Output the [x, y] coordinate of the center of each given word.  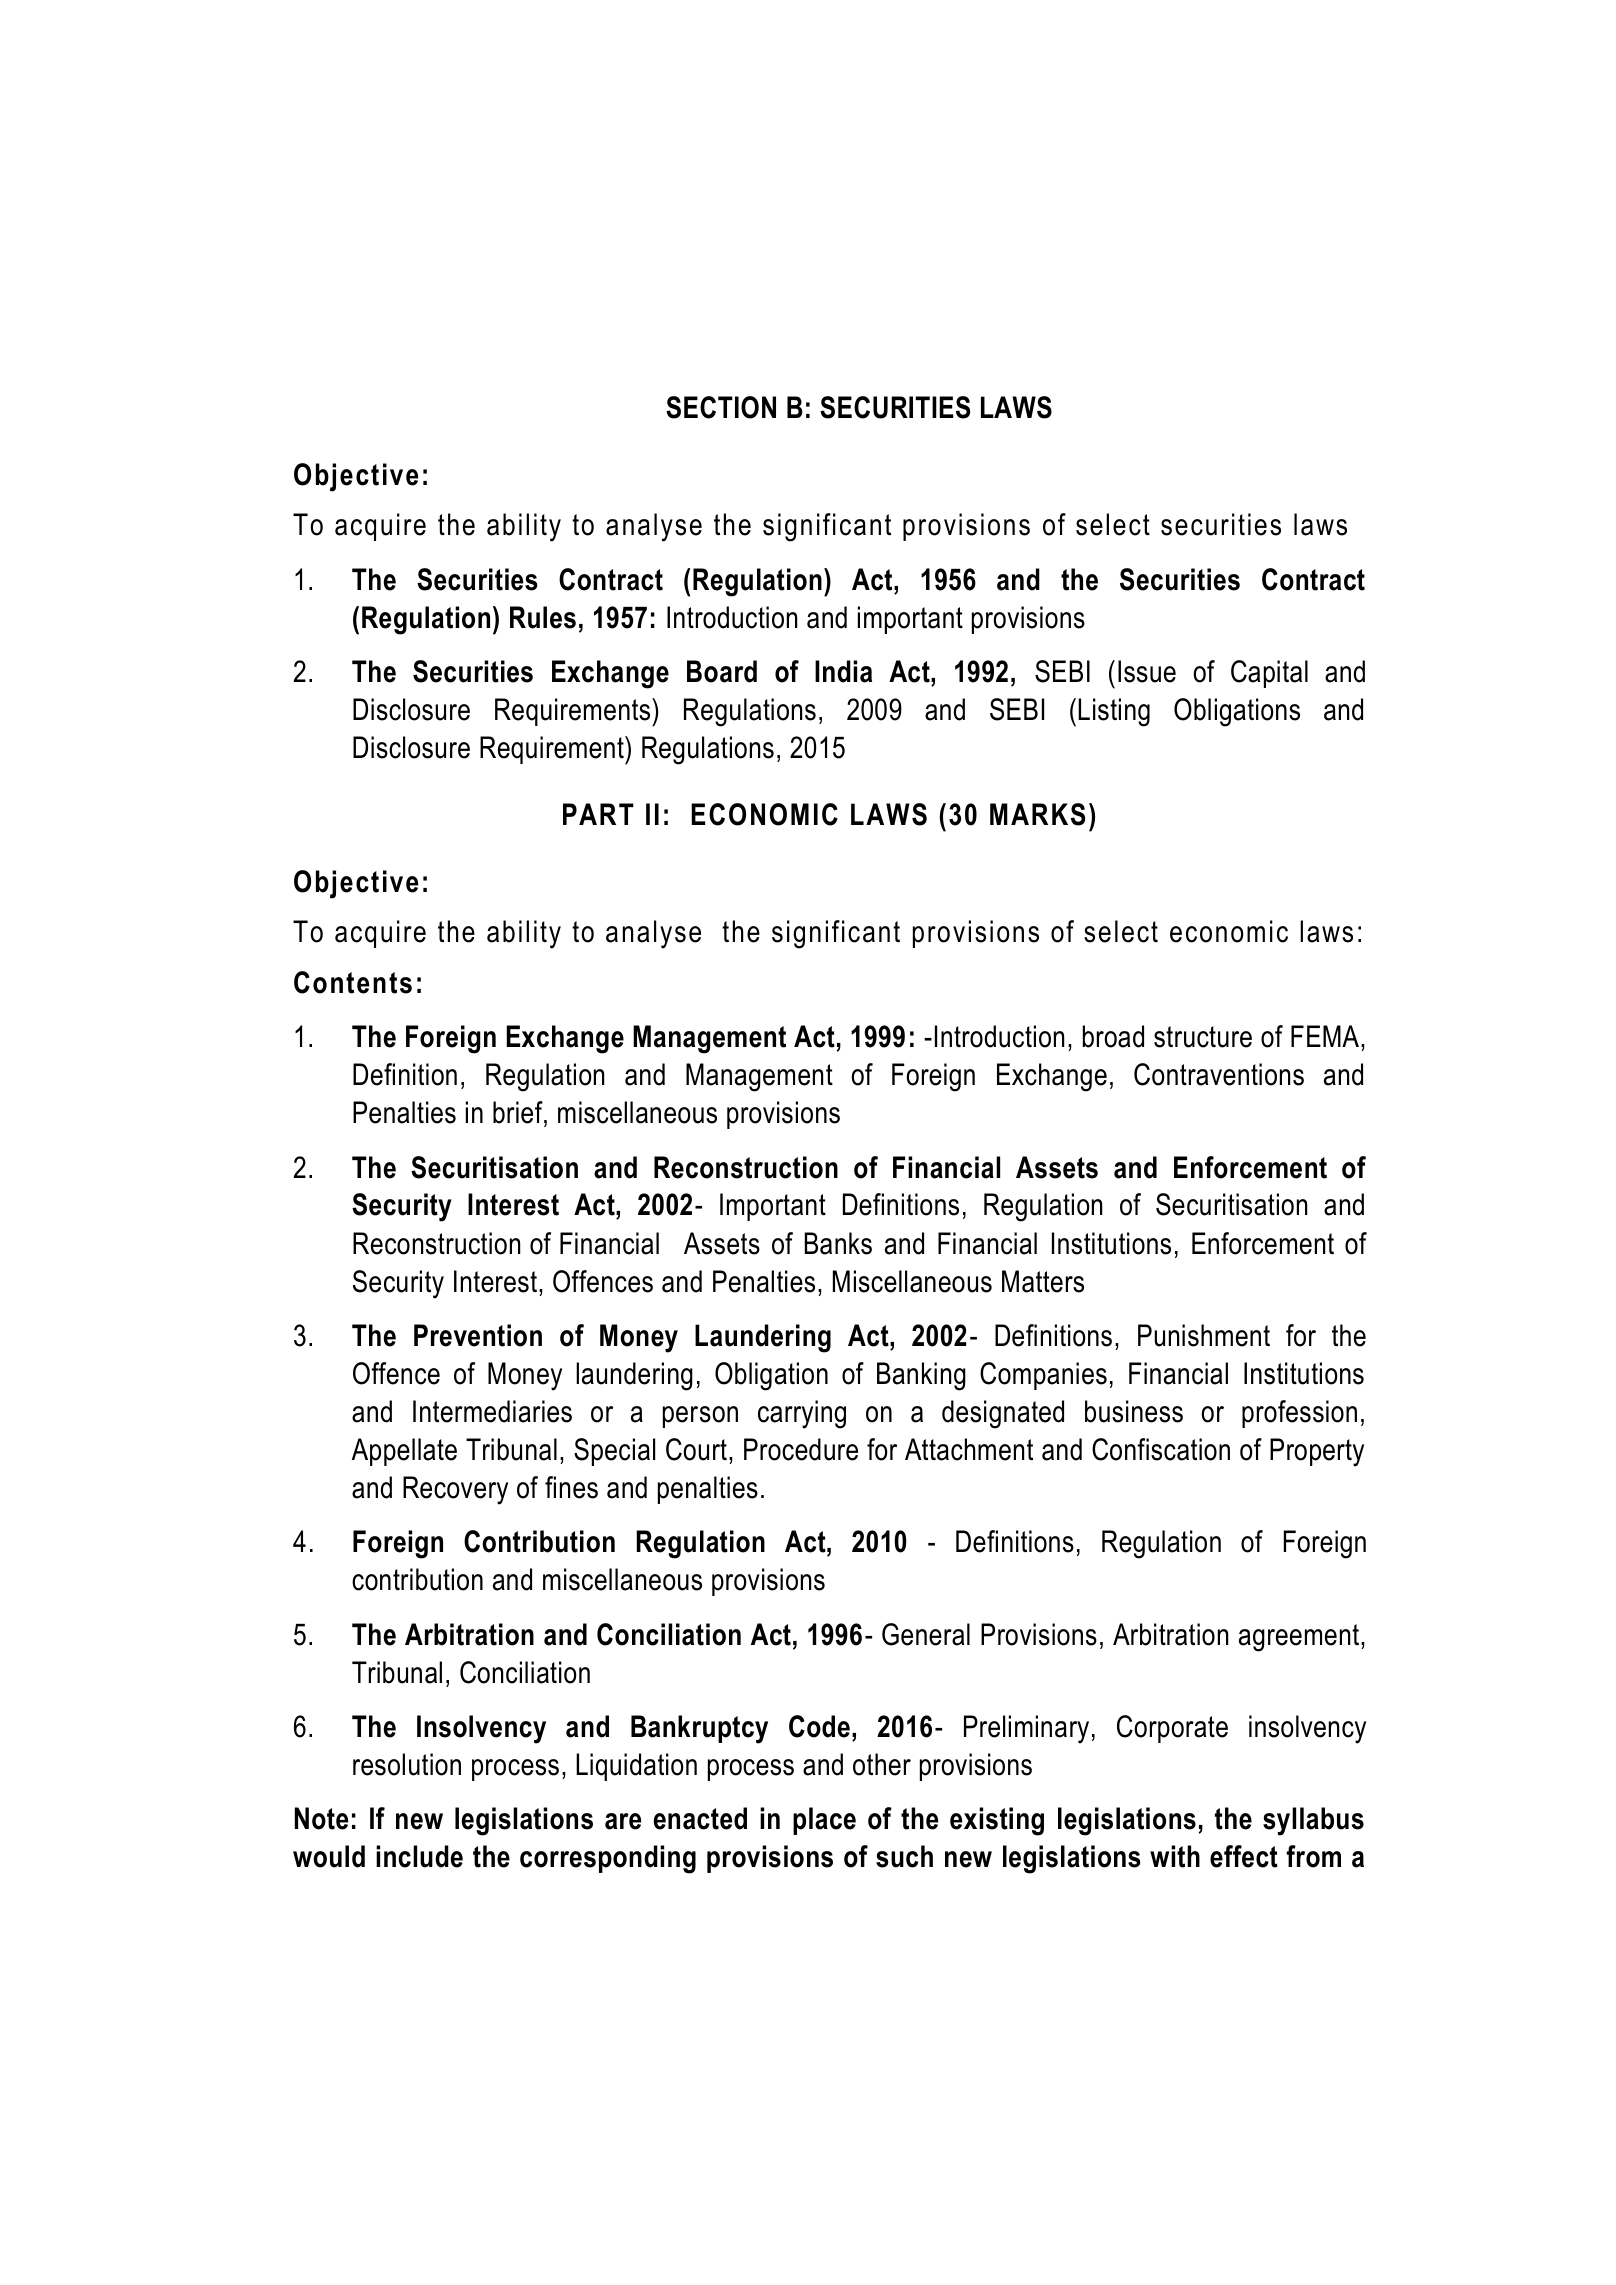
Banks [838, 1243]
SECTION [721, 407]
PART [598, 814]
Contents [353, 982]
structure [1203, 1037]
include [419, 1856]
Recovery [455, 1490]
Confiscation [1161, 1449]
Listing [1114, 712]
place [824, 1821]
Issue [1147, 671]
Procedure [801, 1449]
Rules [543, 617]
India [843, 671]
